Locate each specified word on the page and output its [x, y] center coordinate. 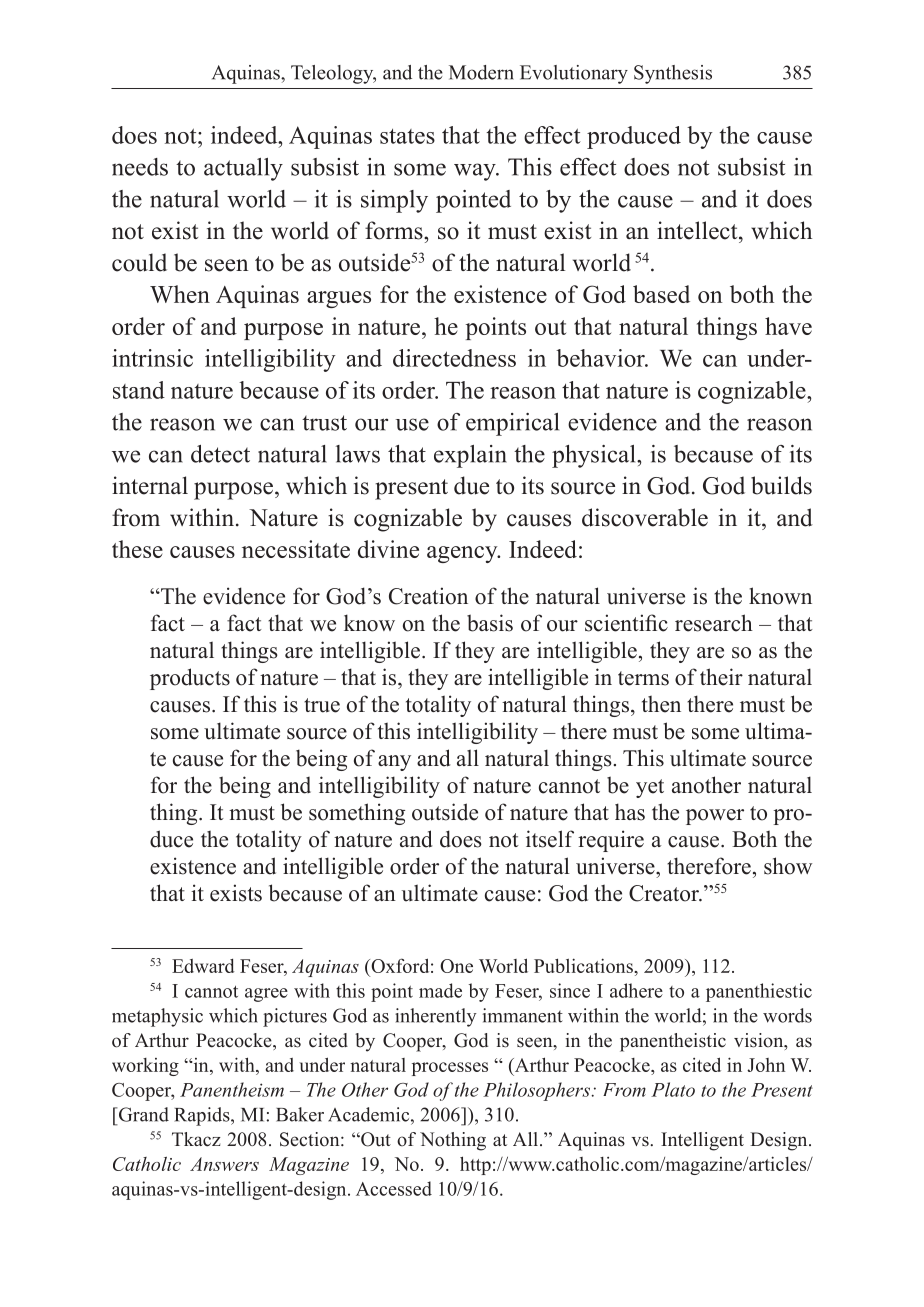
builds [781, 485]
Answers [224, 1164]
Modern [481, 72]
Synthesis [673, 74]
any [394, 763]
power [715, 817]
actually [243, 169]
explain [470, 456]
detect [220, 454]
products [190, 679]
